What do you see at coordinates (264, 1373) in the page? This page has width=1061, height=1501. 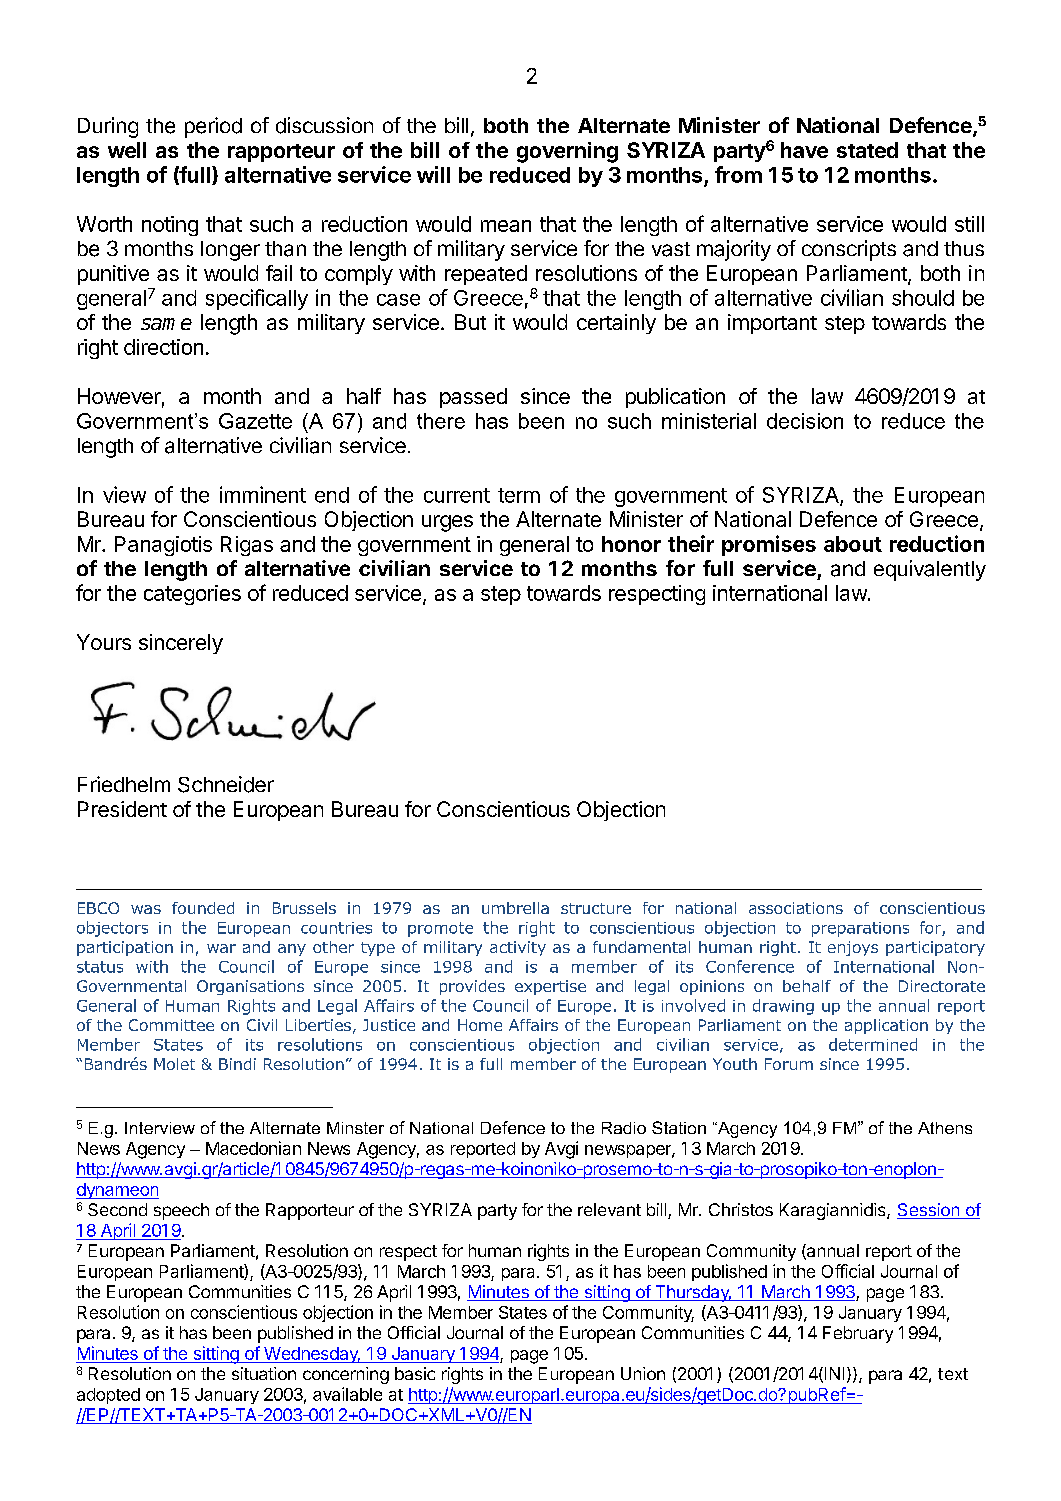 I see `situation` at bounding box center [264, 1373].
